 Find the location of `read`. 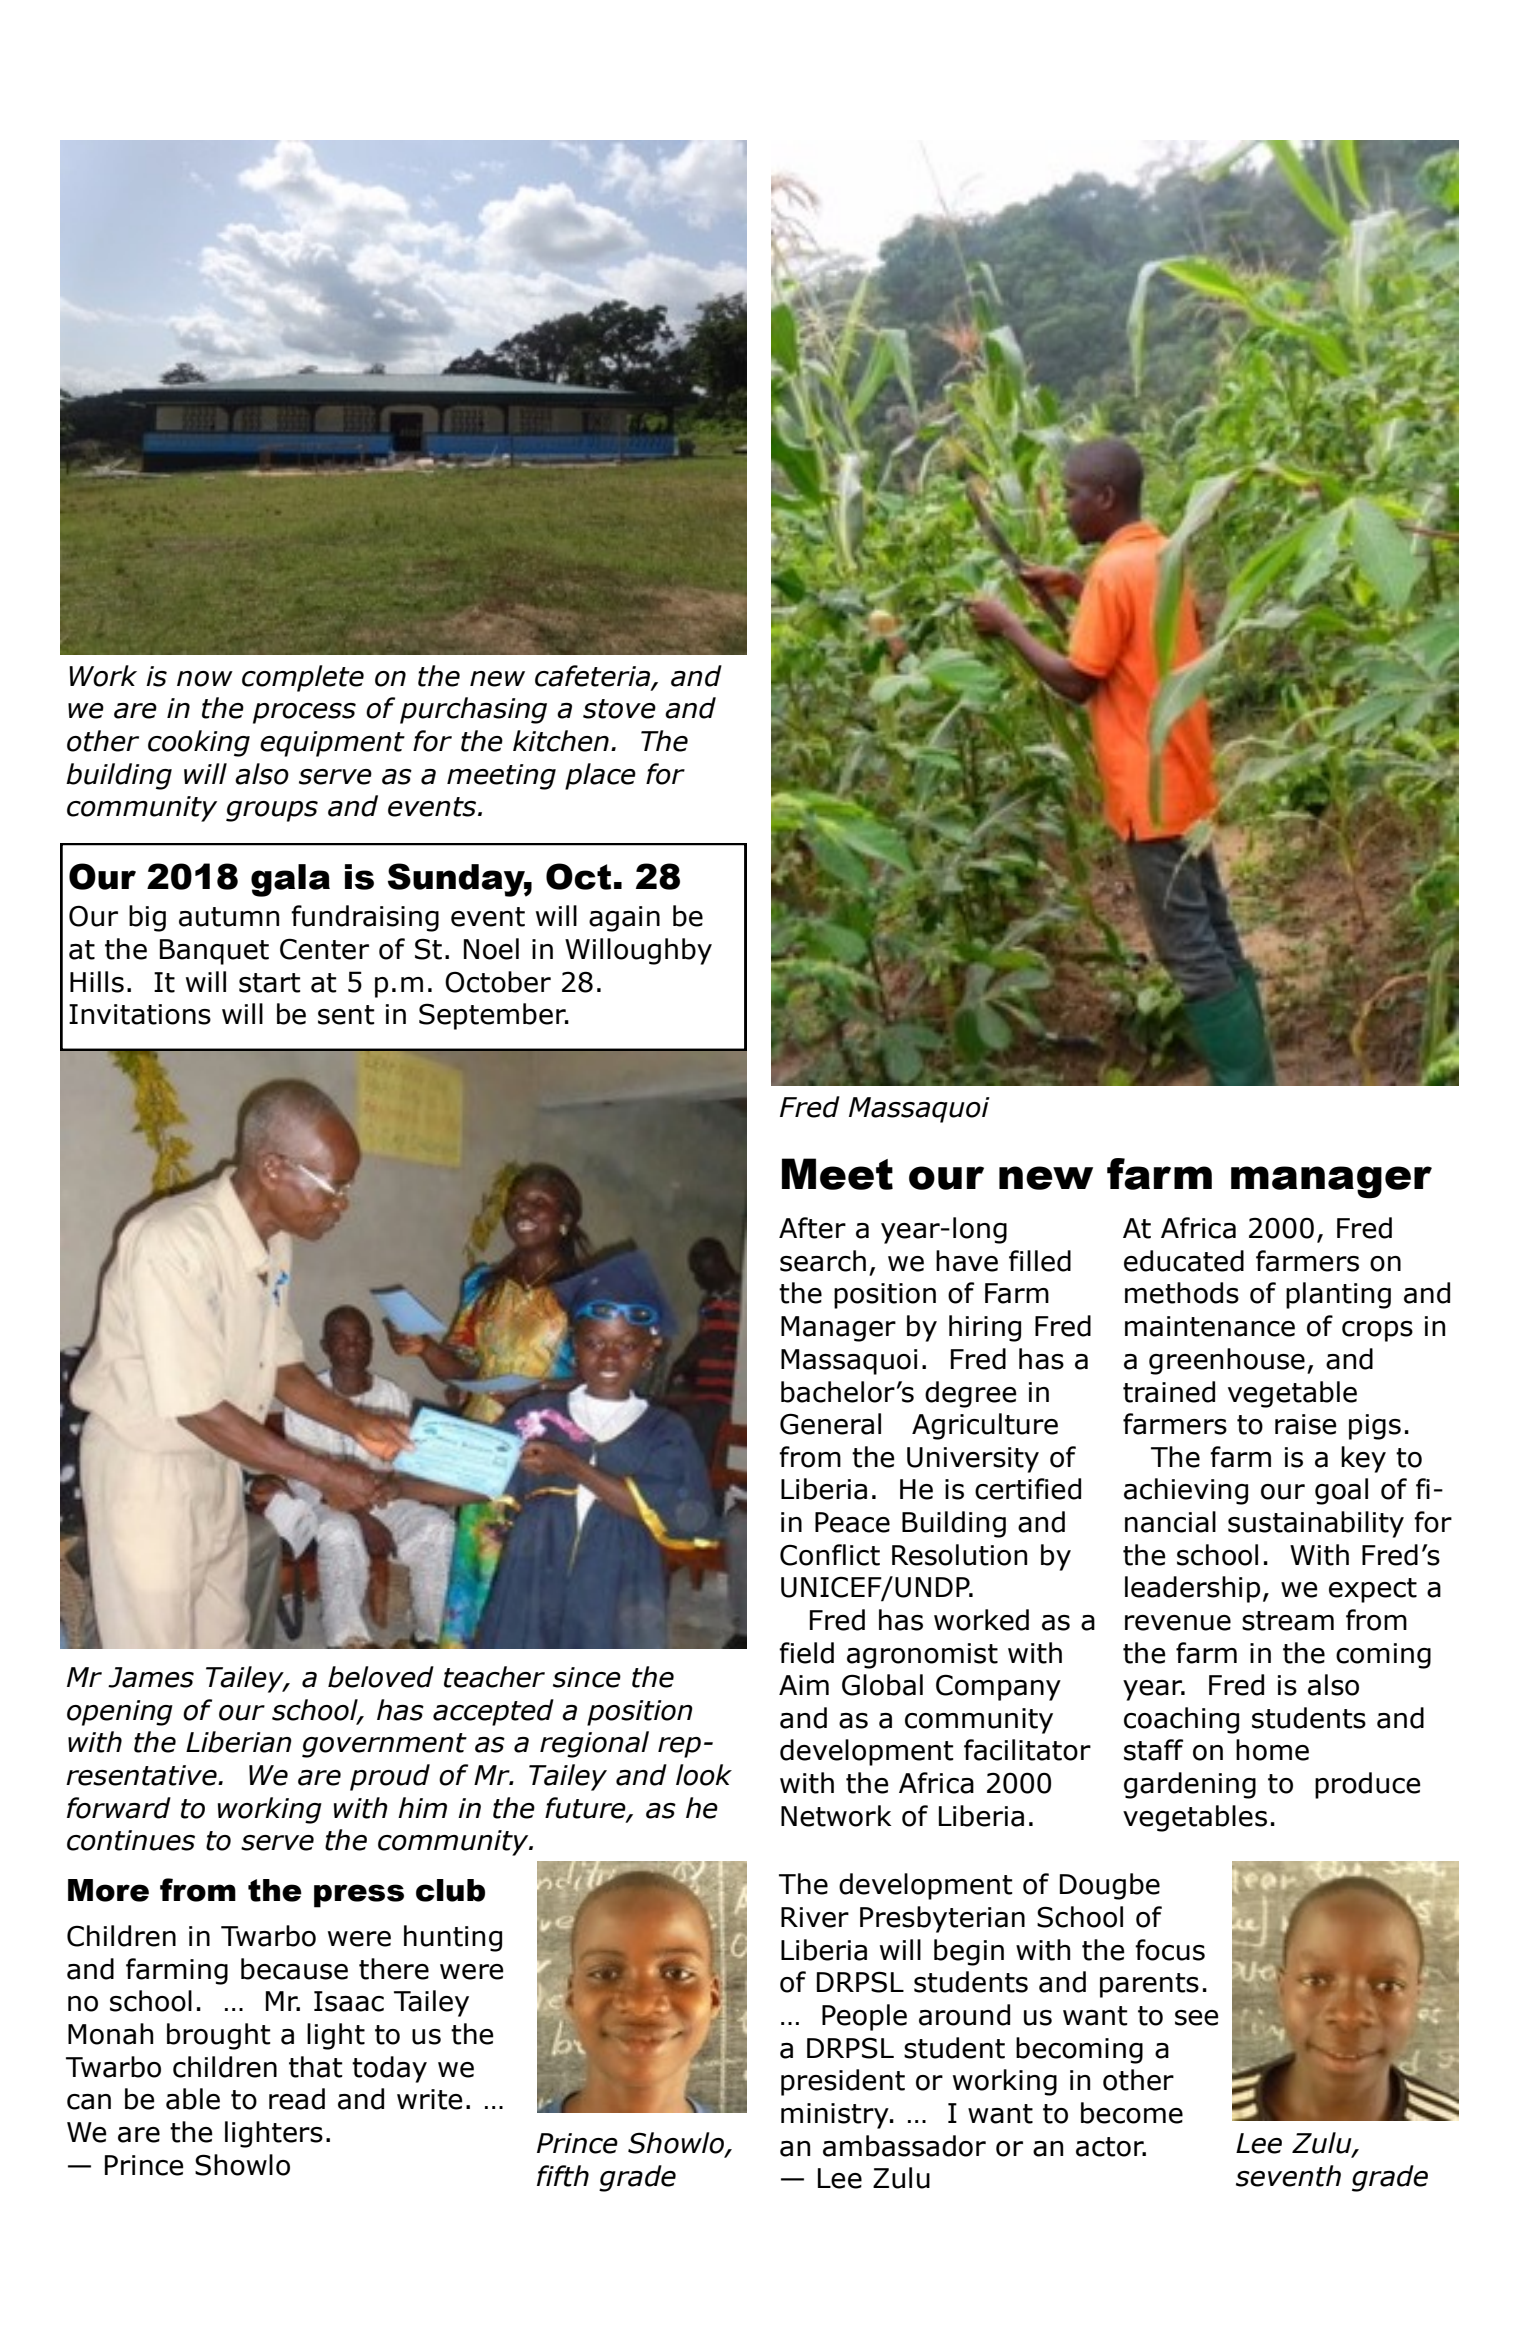

read is located at coordinates (297, 2099).
